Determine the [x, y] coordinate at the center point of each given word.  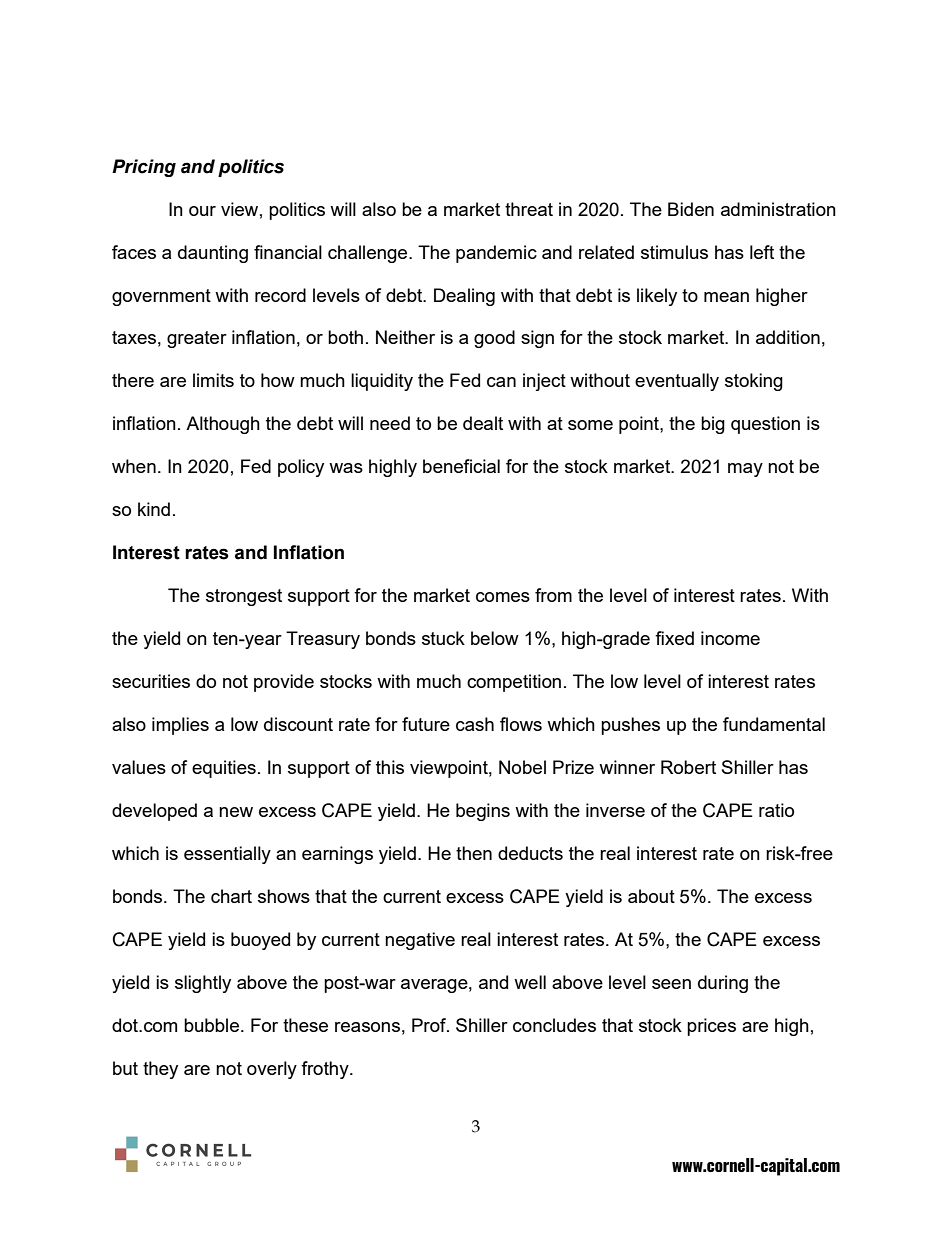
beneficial [461, 466]
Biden [691, 209]
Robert [688, 767]
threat [529, 209]
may [745, 470]
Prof [430, 1025]
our [202, 211]
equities [224, 769]
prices [711, 1027]
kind [154, 509]
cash [475, 724]
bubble [211, 1025]
